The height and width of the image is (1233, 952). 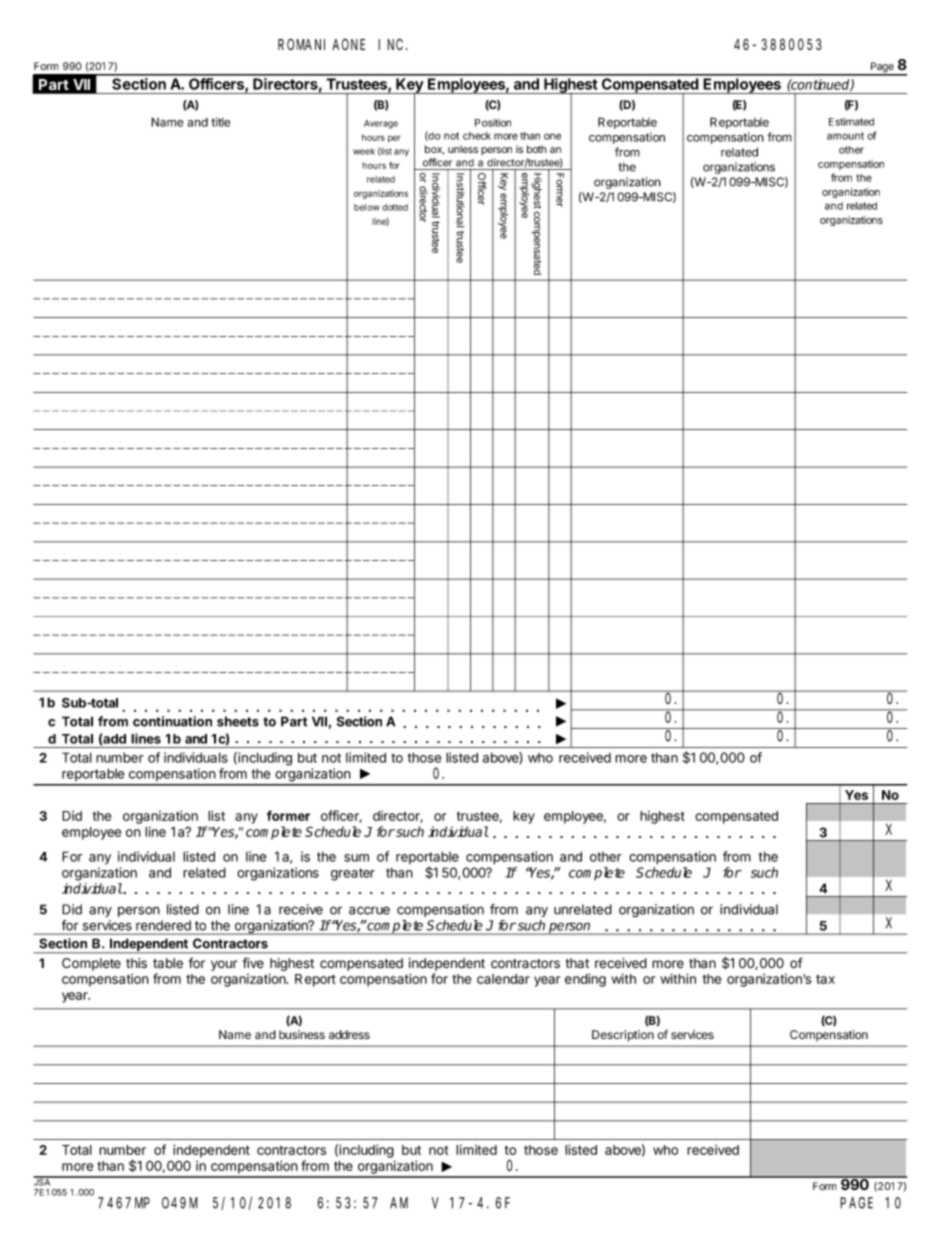 I want to click on title, so click(x=220, y=122).
